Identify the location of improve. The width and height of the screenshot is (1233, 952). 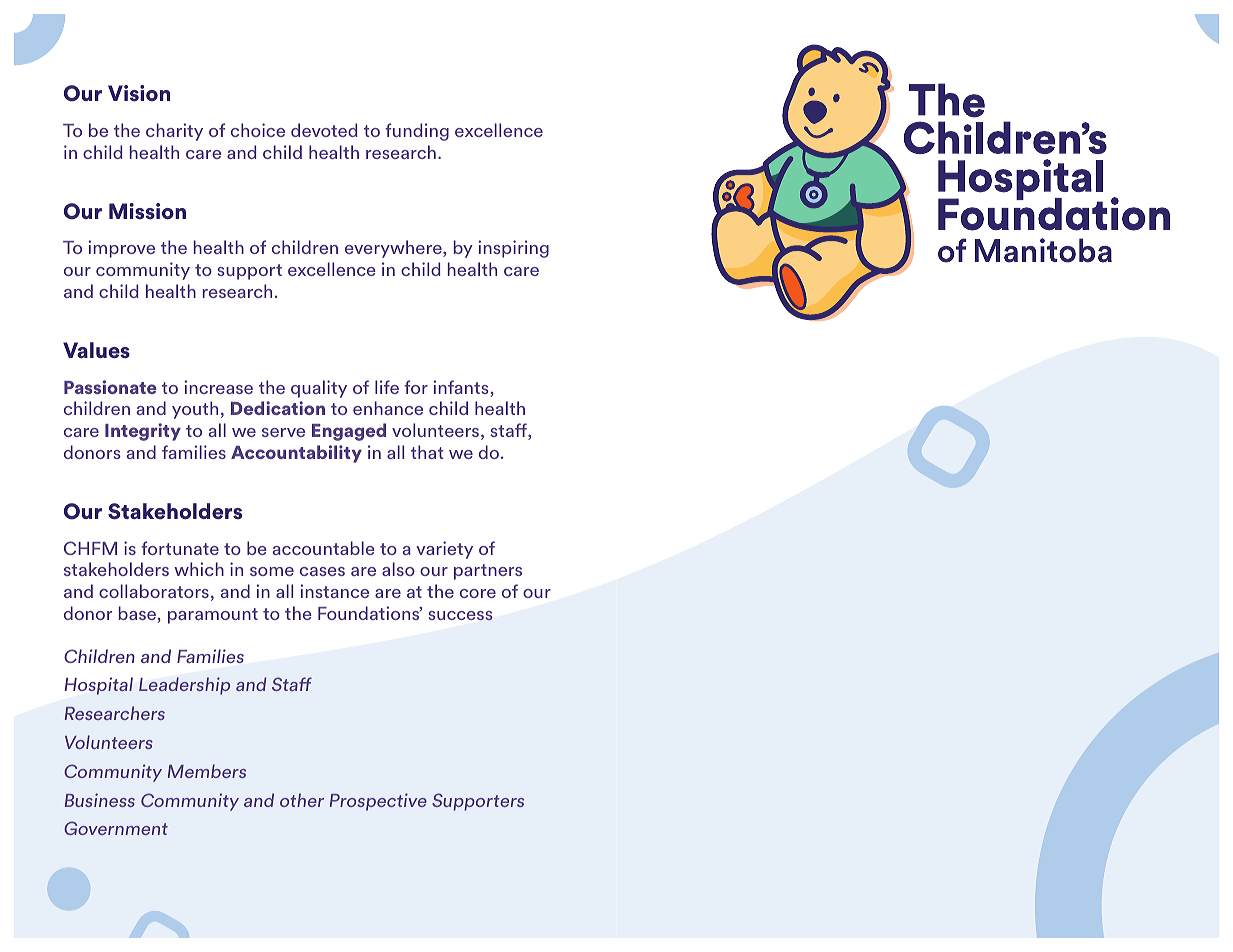
(122, 249).
